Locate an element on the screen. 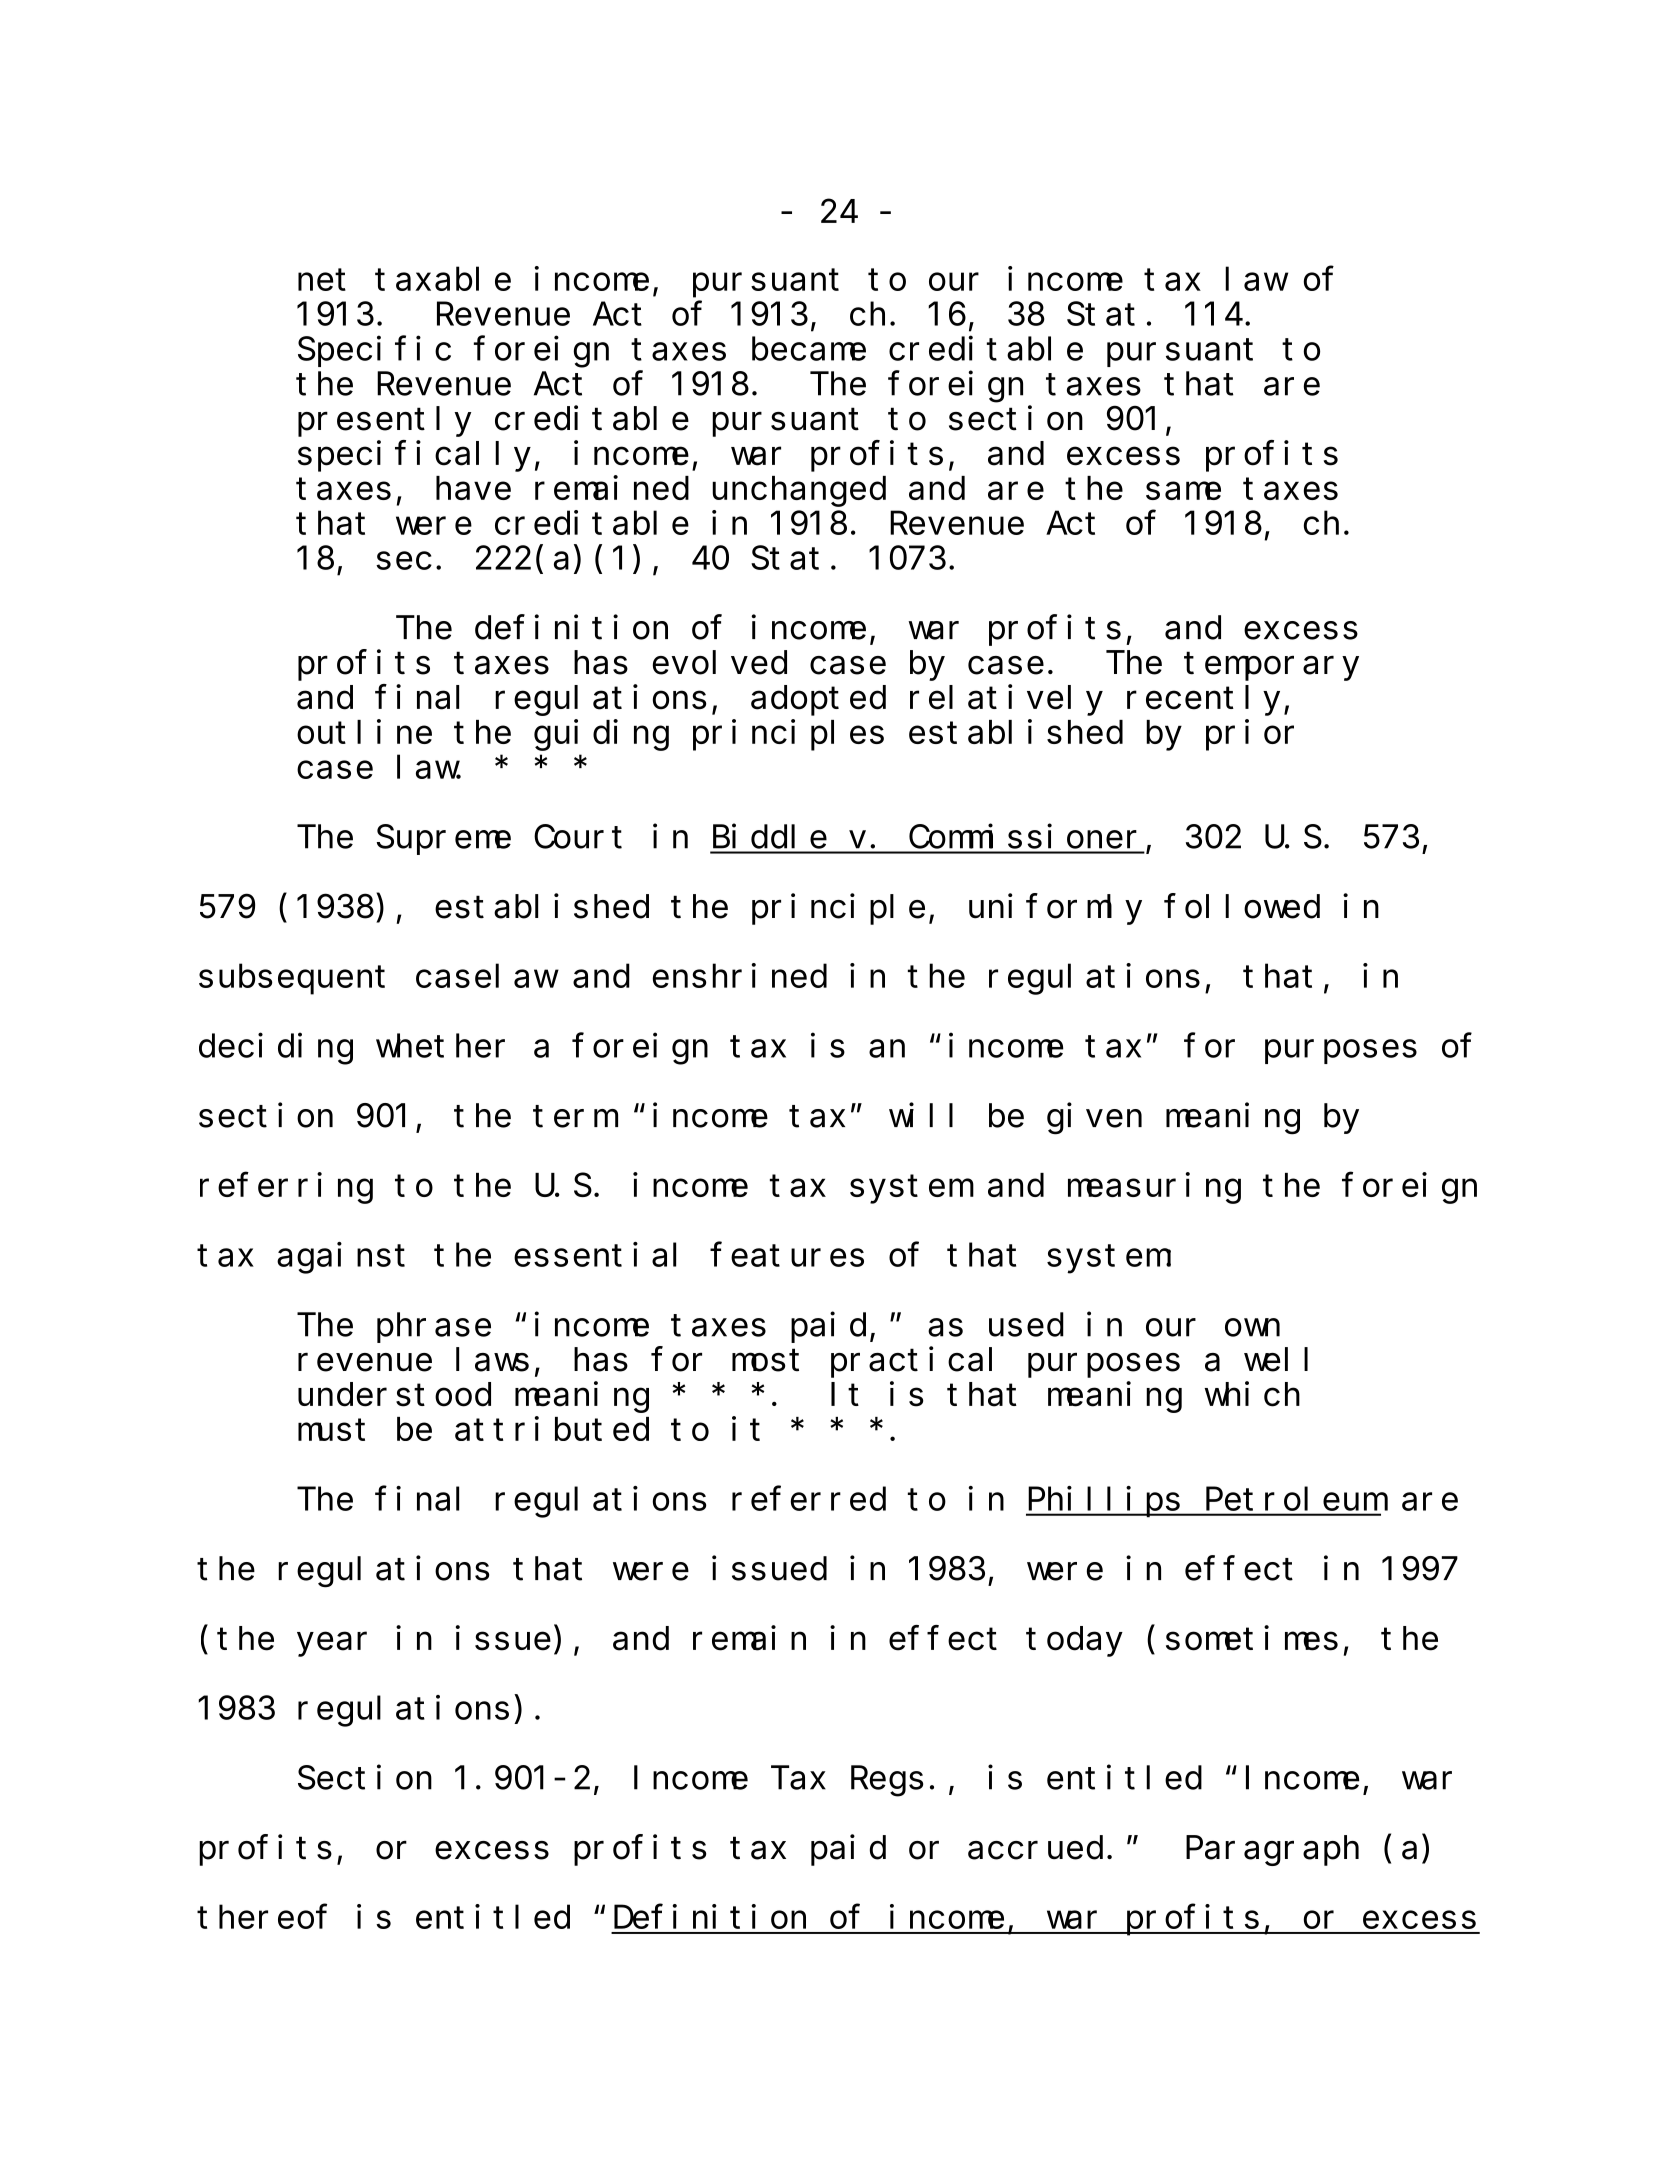 This screenshot has height=2170, width=1677. Regs is located at coordinates (887, 1782).
